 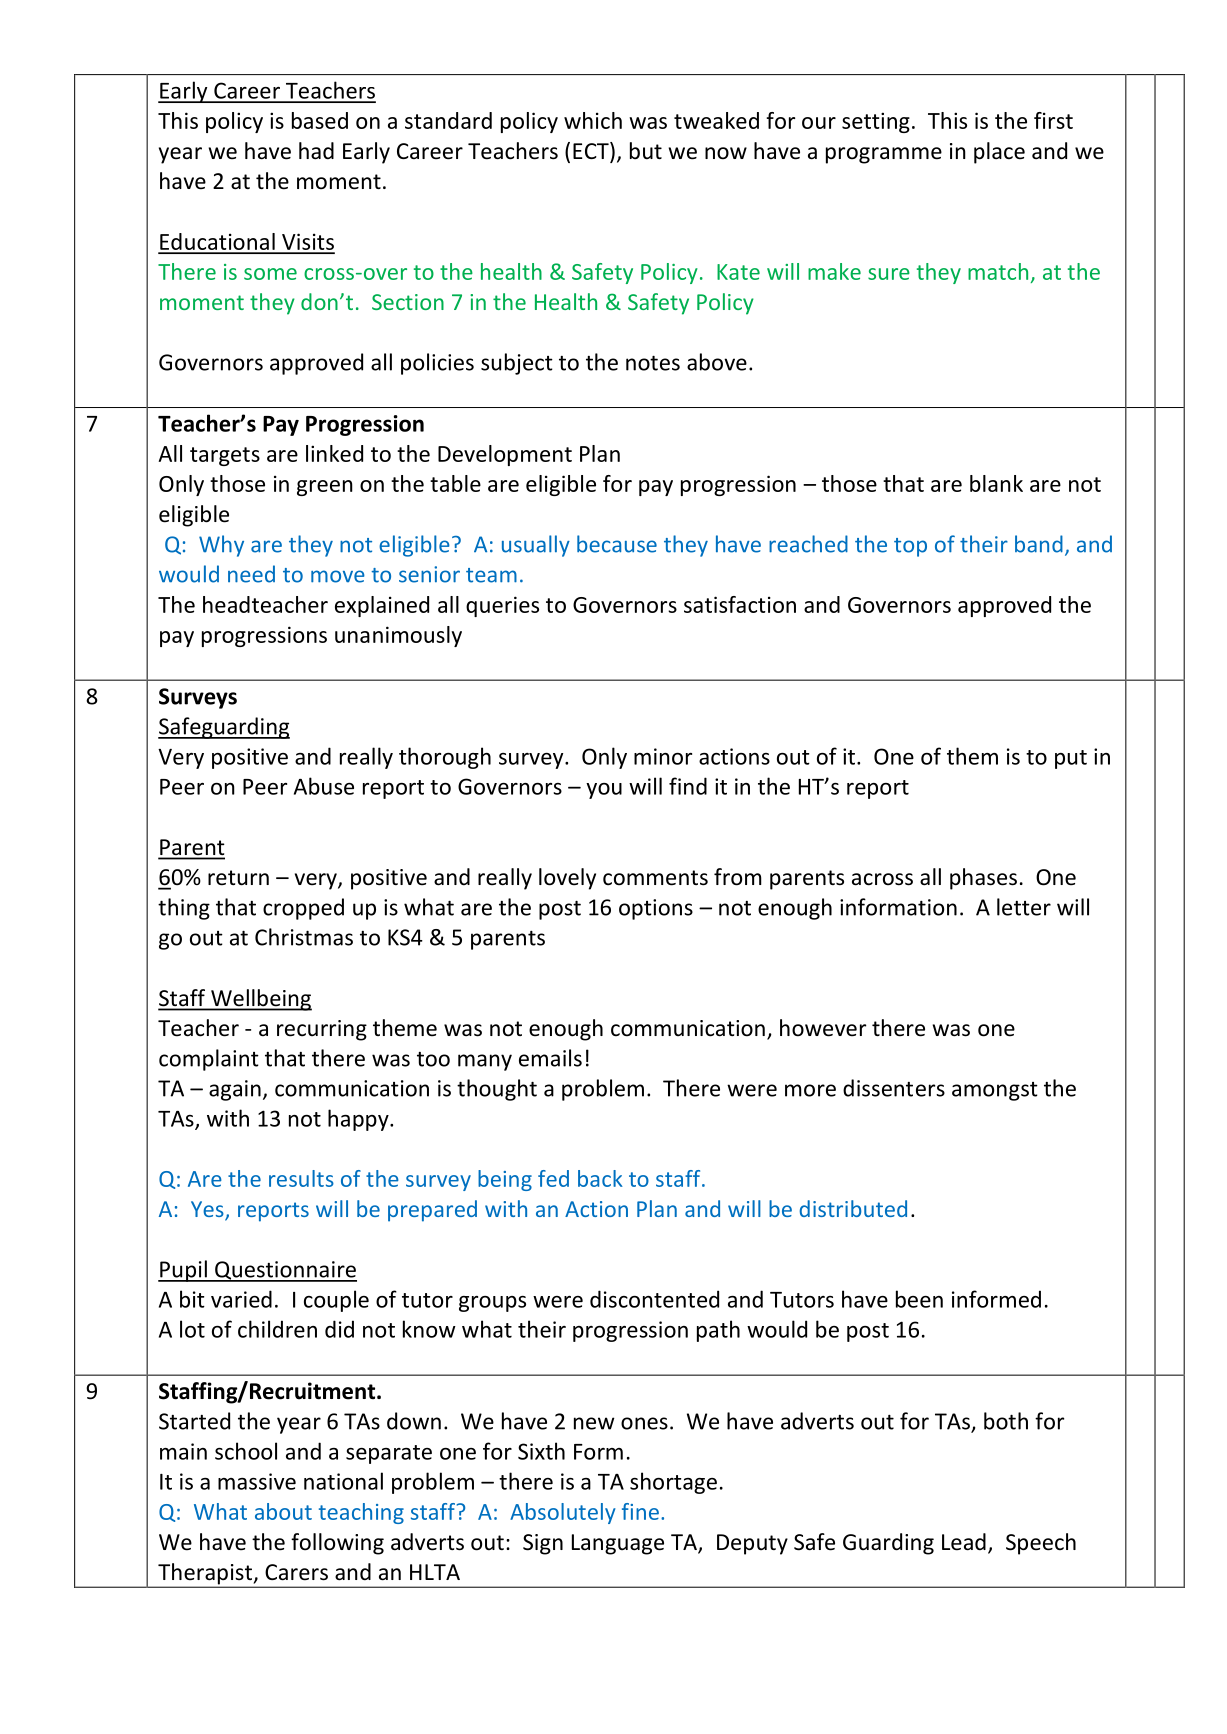 What do you see at coordinates (653, 363) in the image?
I see `notes` at bounding box center [653, 363].
